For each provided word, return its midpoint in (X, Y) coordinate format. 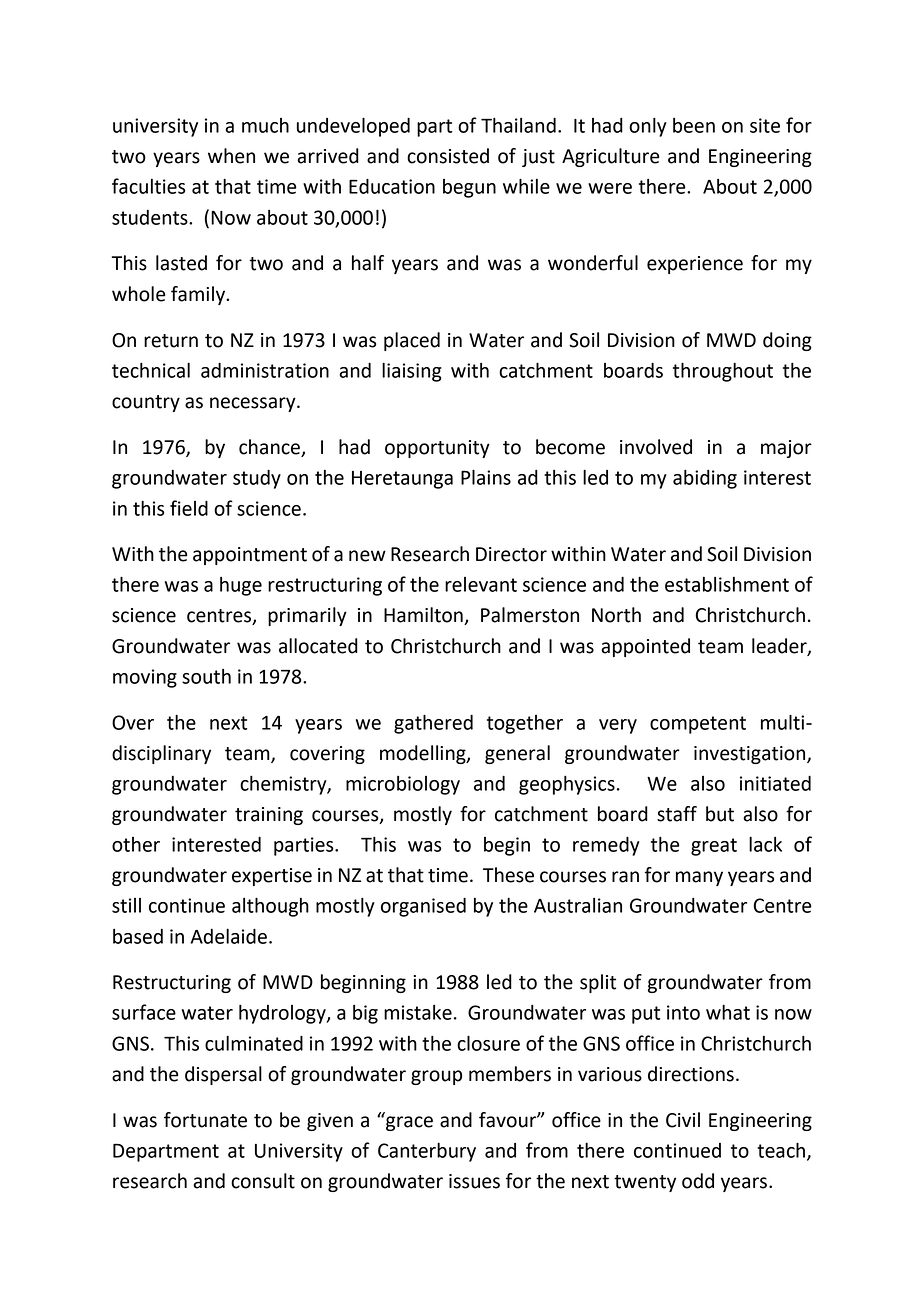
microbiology (403, 785)
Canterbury (427, 1152)
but (720, 814)
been (694, 125)
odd (698, 1181)
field (189, 508)
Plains (486, 477)
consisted (448, 156)
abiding (705, 479)
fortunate (205, 1120)
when (231, 156)
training (269, 816)
